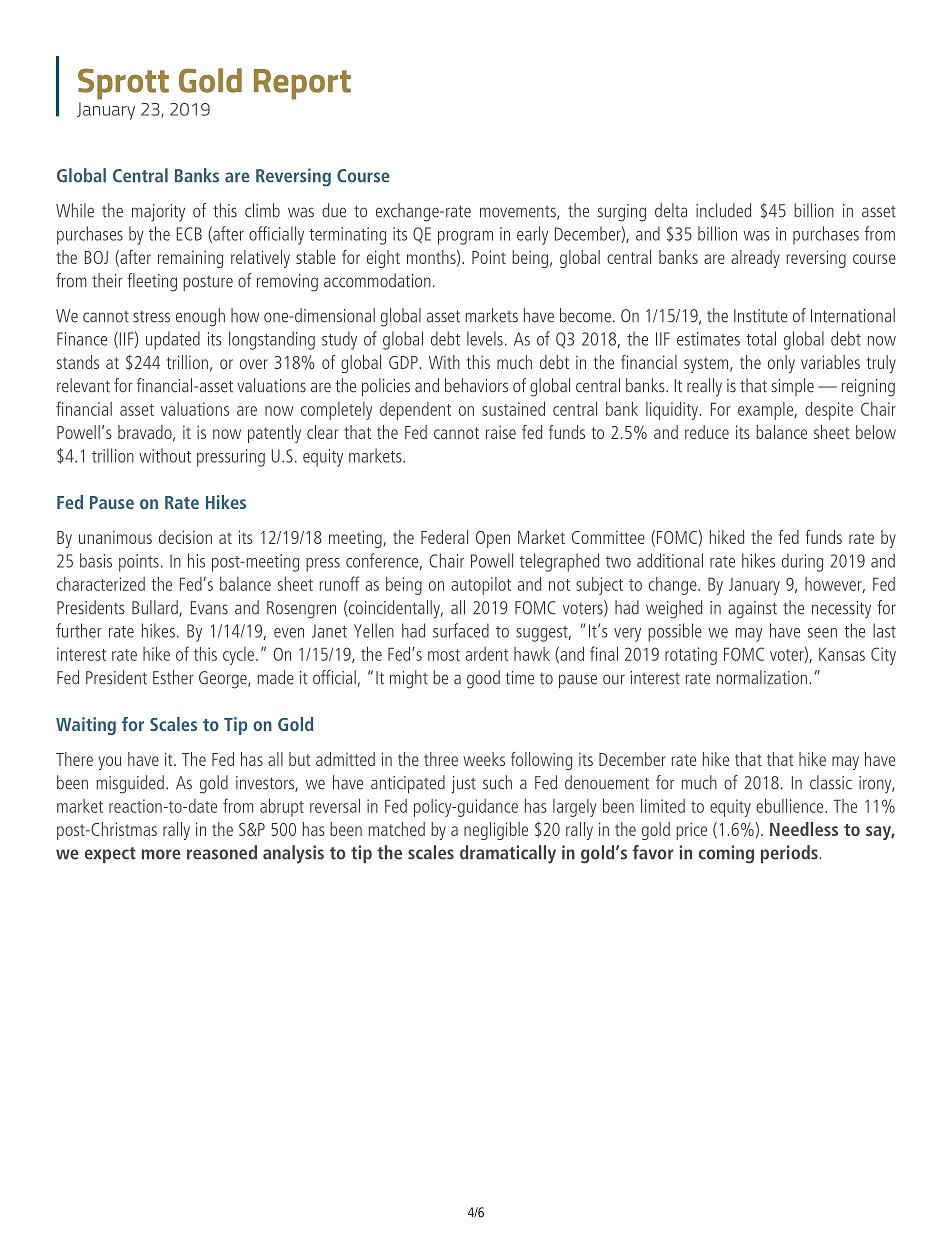 Image resolution: width=952 pixels, height=1233 pixels. Describe the element at coordinates (485, 338) in the document. I see `levels` at that location.
